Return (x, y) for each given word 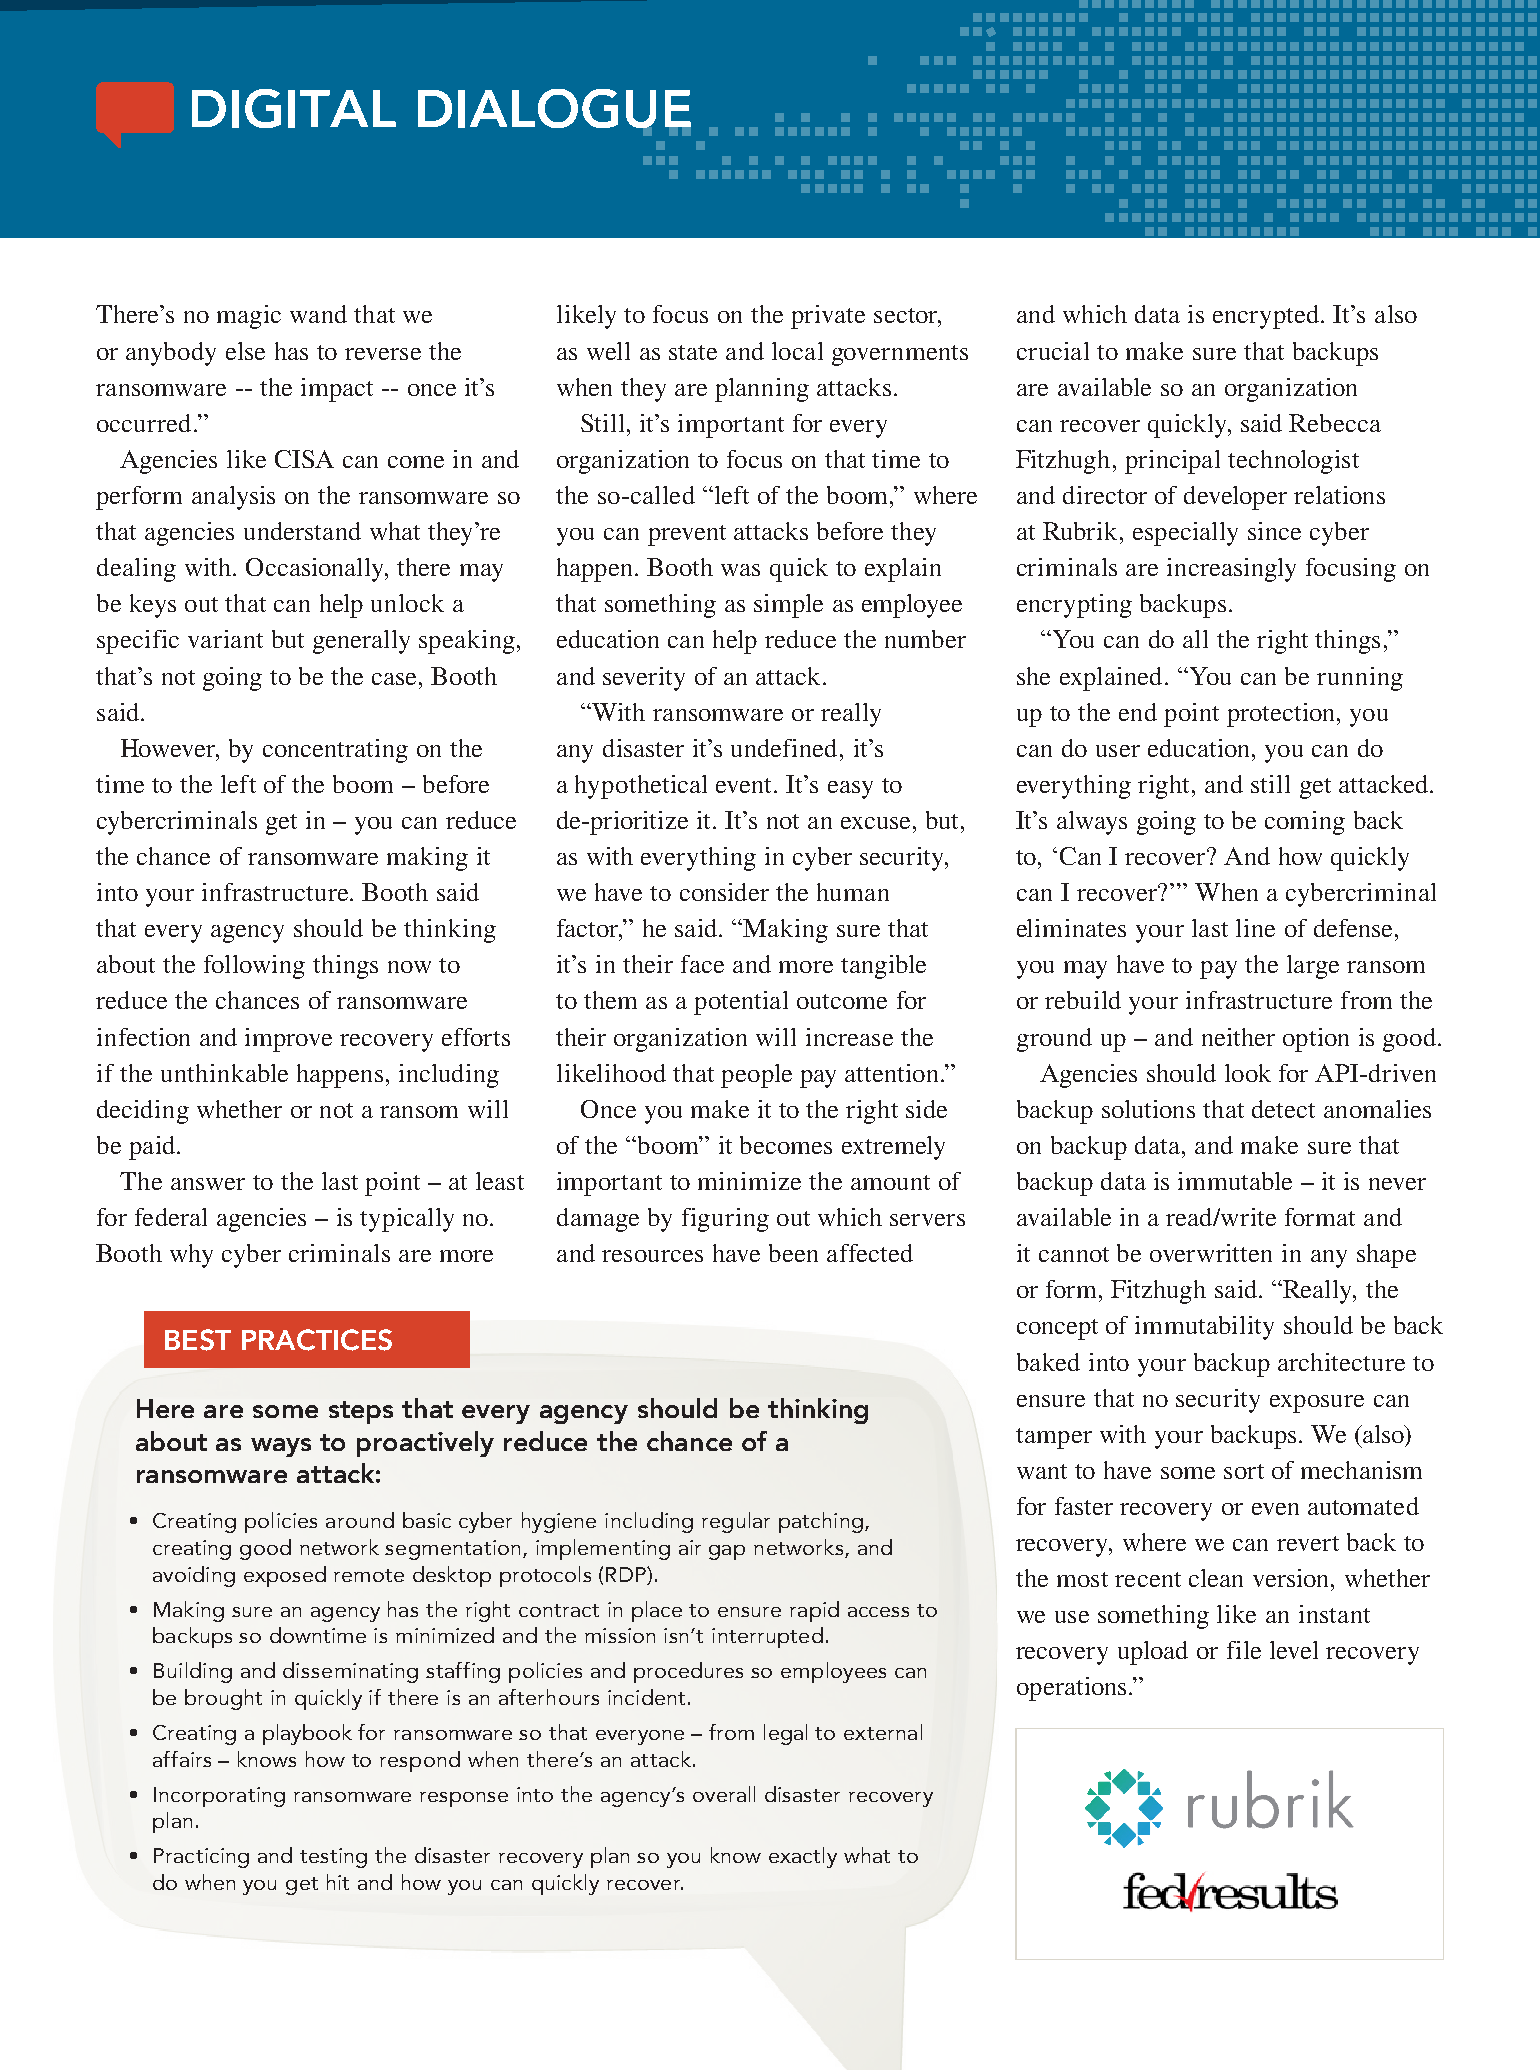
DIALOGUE (554, 110)
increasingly (1231, 570)
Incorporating (219, 1797)
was (740, 570)
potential (741, 1003)
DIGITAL (294, 108)
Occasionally (316, 570)
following (254, 967)
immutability (1204, 1328)
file (1244, 1650)
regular (736, 1522)
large (1313, 967)
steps (361, 1412)
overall (724, 1794)
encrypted (1267, 317)
